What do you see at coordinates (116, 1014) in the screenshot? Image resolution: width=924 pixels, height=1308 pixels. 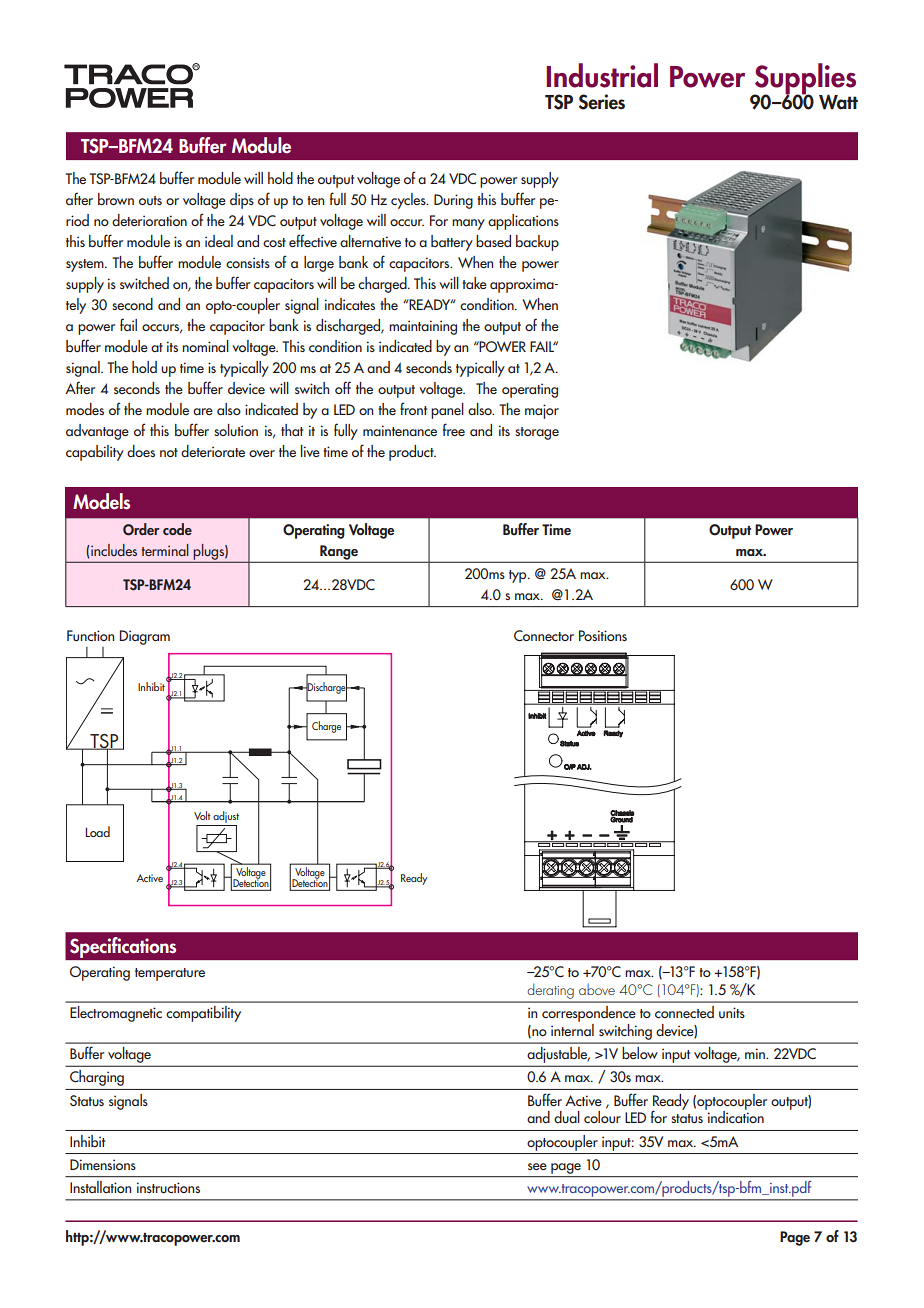 I see `Electromagnetic` at bounding box center [116, 1014].
